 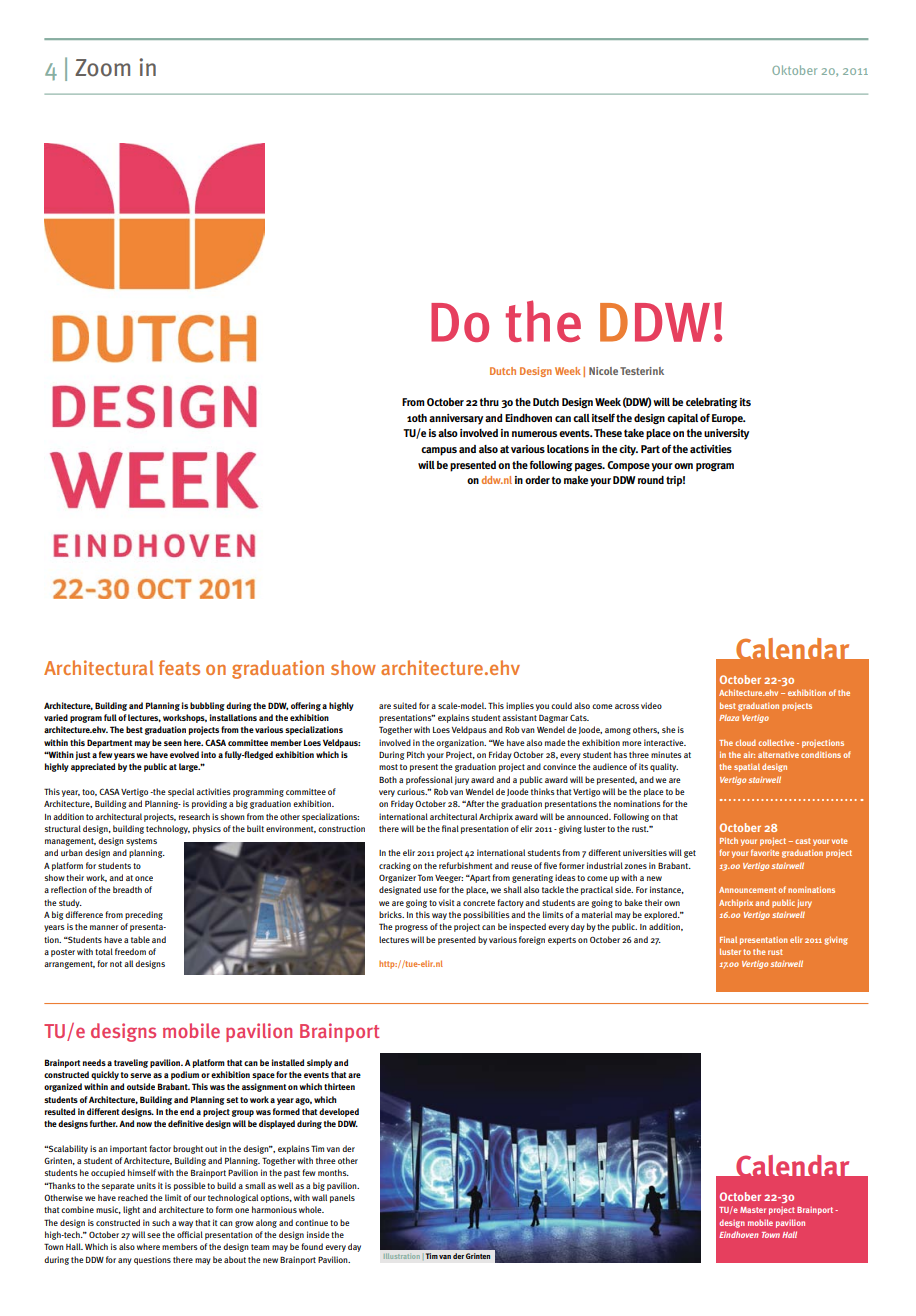 What do you see at coordinates (405, 705) in the screenshot?
I see `suited` at bounding box center [405, 705].
